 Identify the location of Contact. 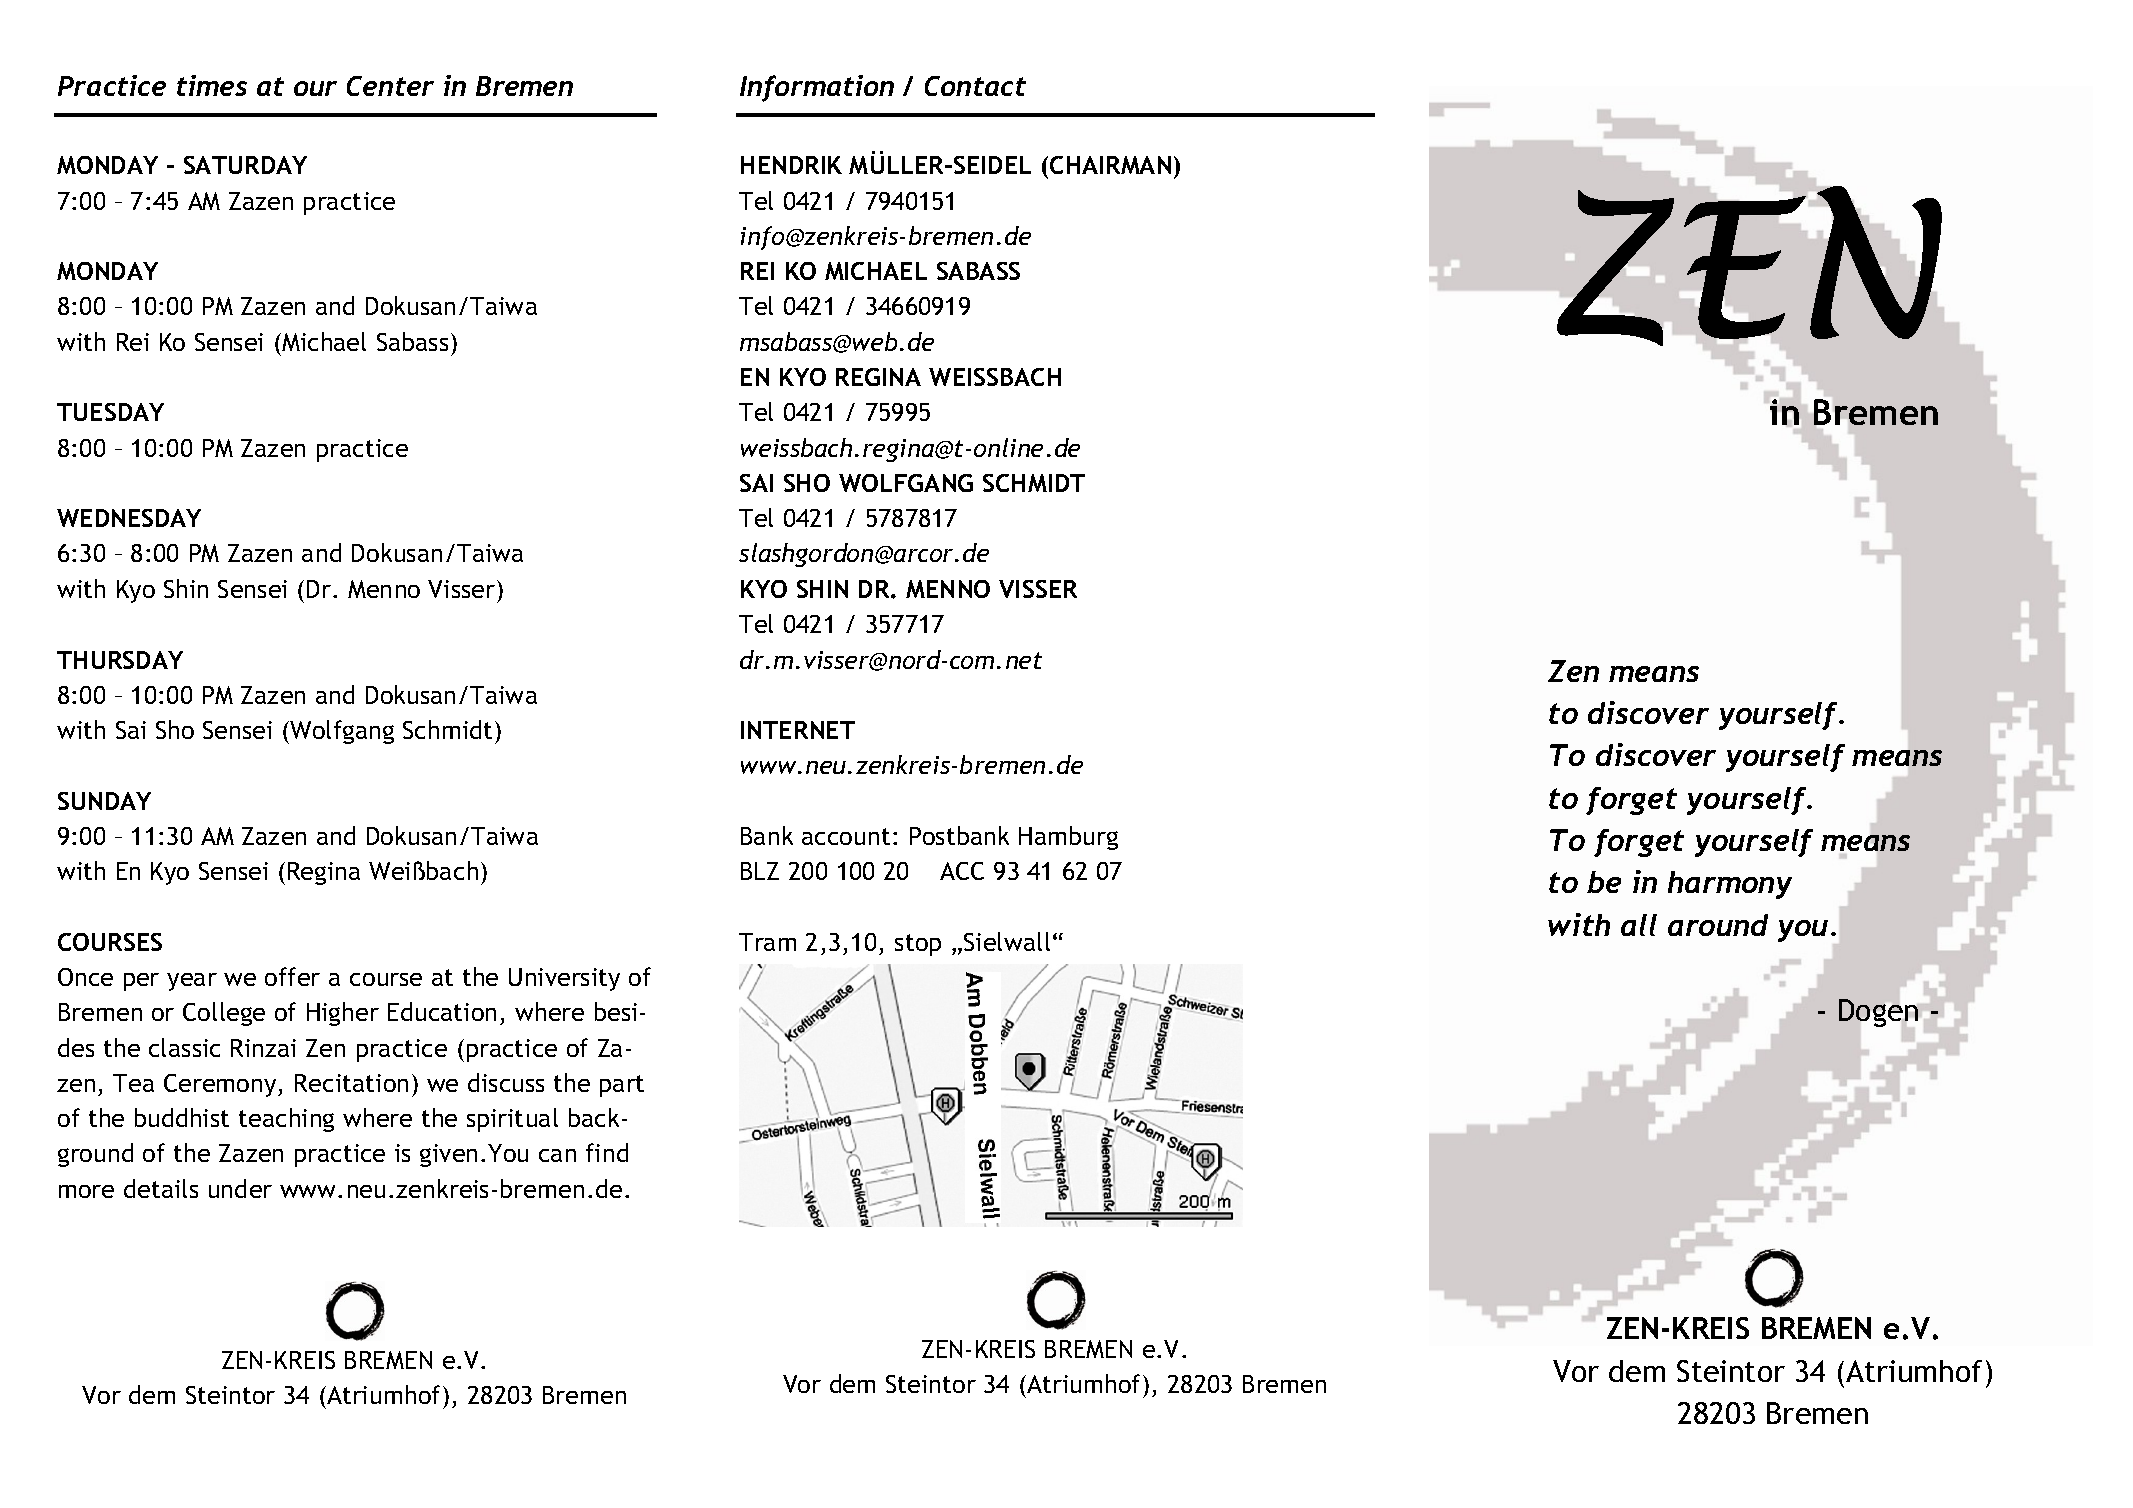
(975, 86).
